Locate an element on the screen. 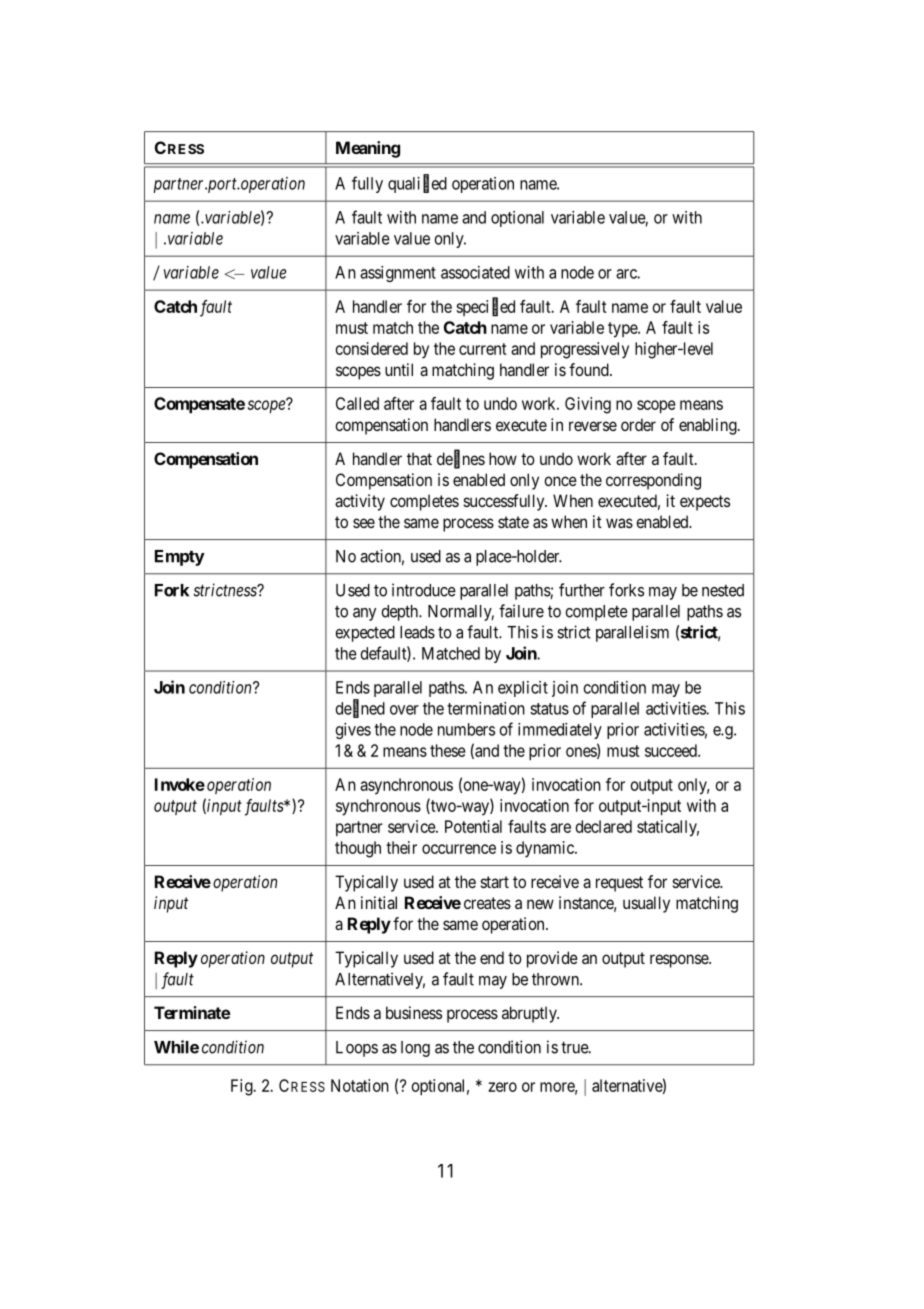 This screenshot has width=924, height=1309. qualified is located at coordinates (417, 184).
